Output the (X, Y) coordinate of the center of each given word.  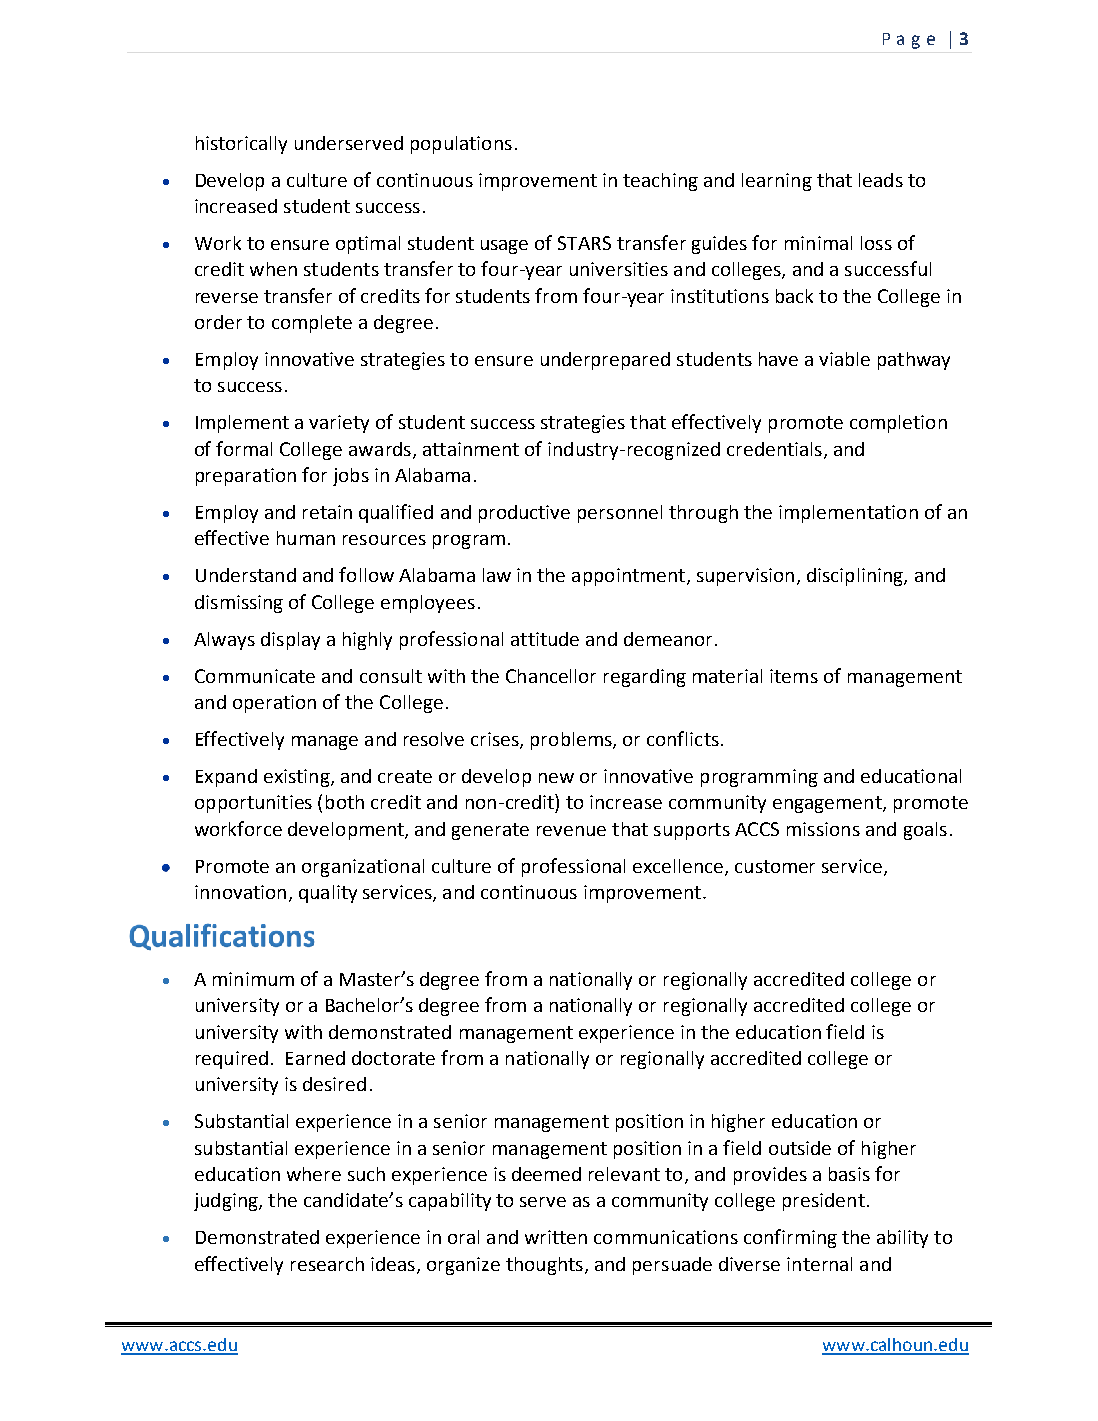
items (794, 676)
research (327, 1264)
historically (241, 145)
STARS (584, 243)
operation (274, 704)
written (556, 1237)
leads (881, 180)
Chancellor (551, 676)
